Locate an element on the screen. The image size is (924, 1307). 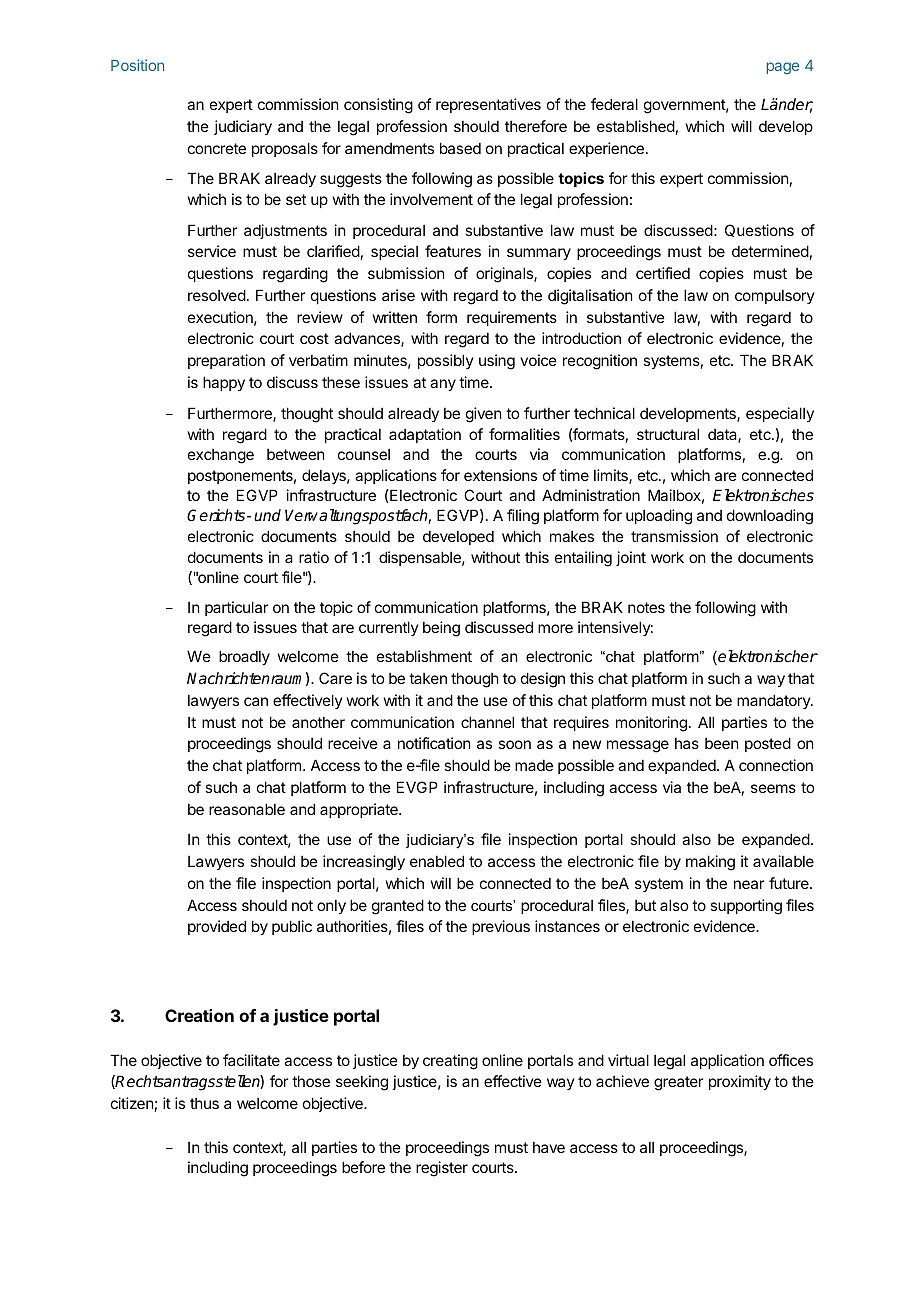
adaptation is located at coordinates (425, 435).
